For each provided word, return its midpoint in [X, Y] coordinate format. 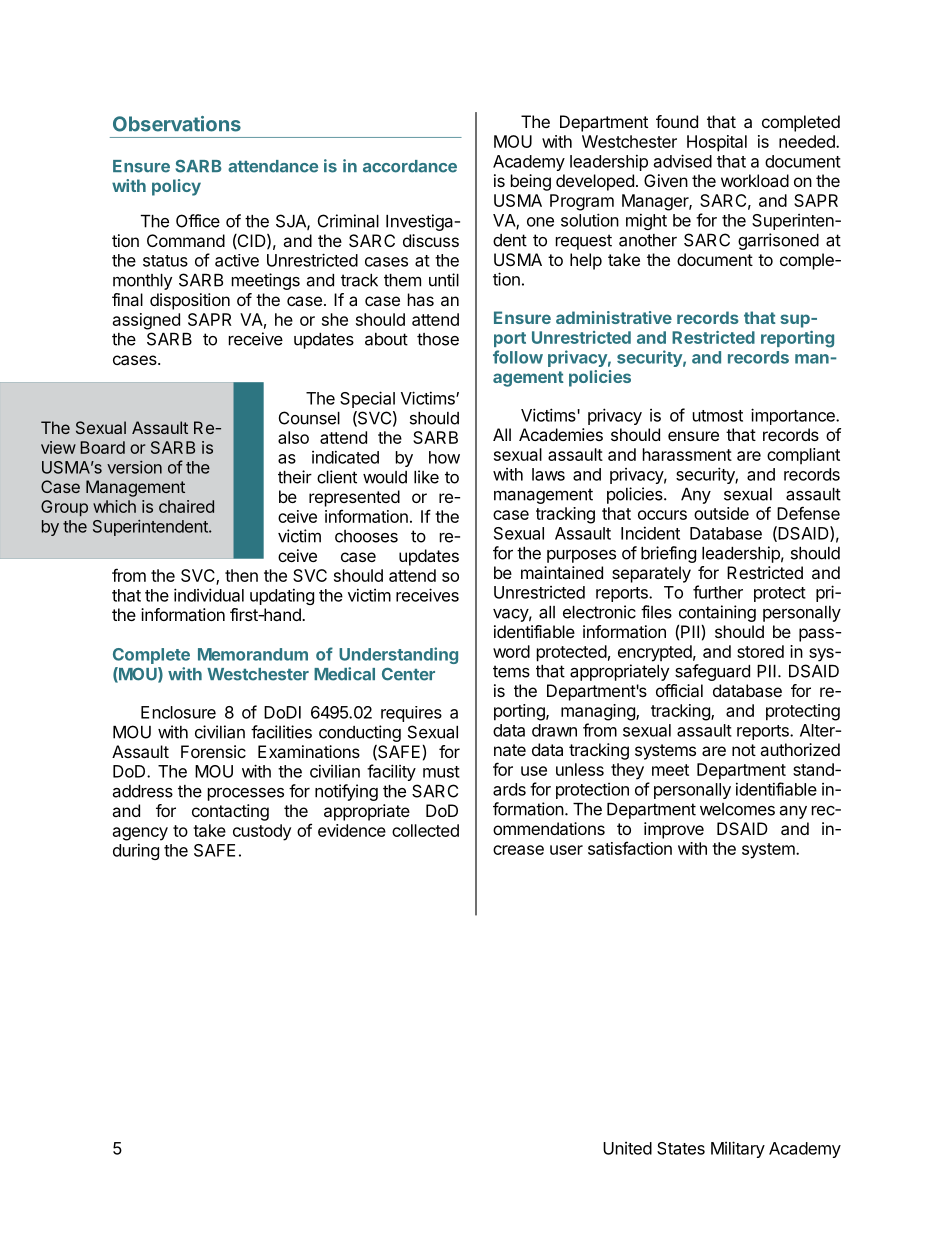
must [441, 772]
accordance [410, 166]
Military [738, 1149]
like [426, 477]
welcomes [737, 809]
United [627, 1148]
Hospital [717, 143]
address [143, 791]
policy [176, 187]
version [134, 467]
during [136, 851]
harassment [687, 454]
